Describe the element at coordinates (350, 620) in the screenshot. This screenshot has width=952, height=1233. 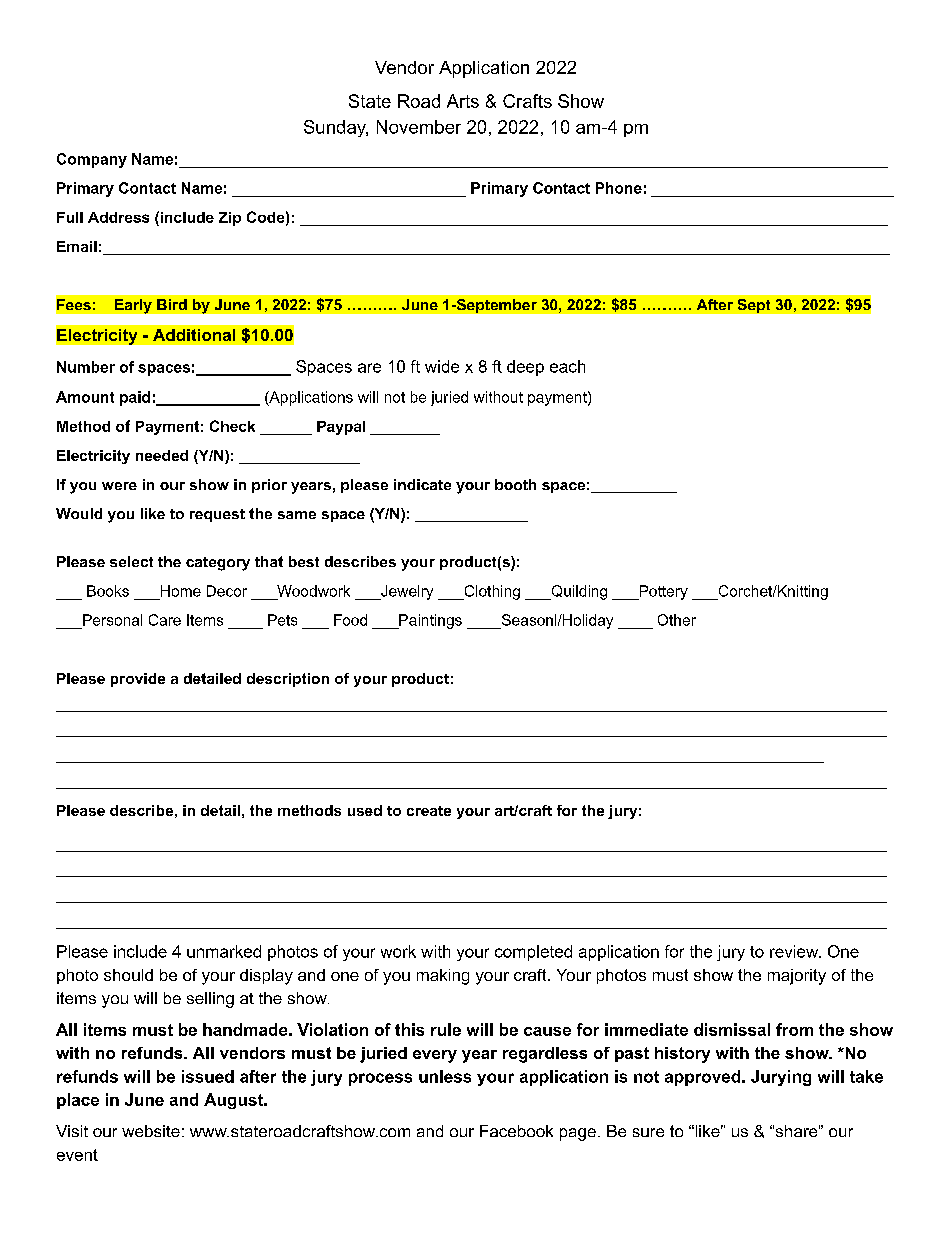
I see `Food` at that location.
